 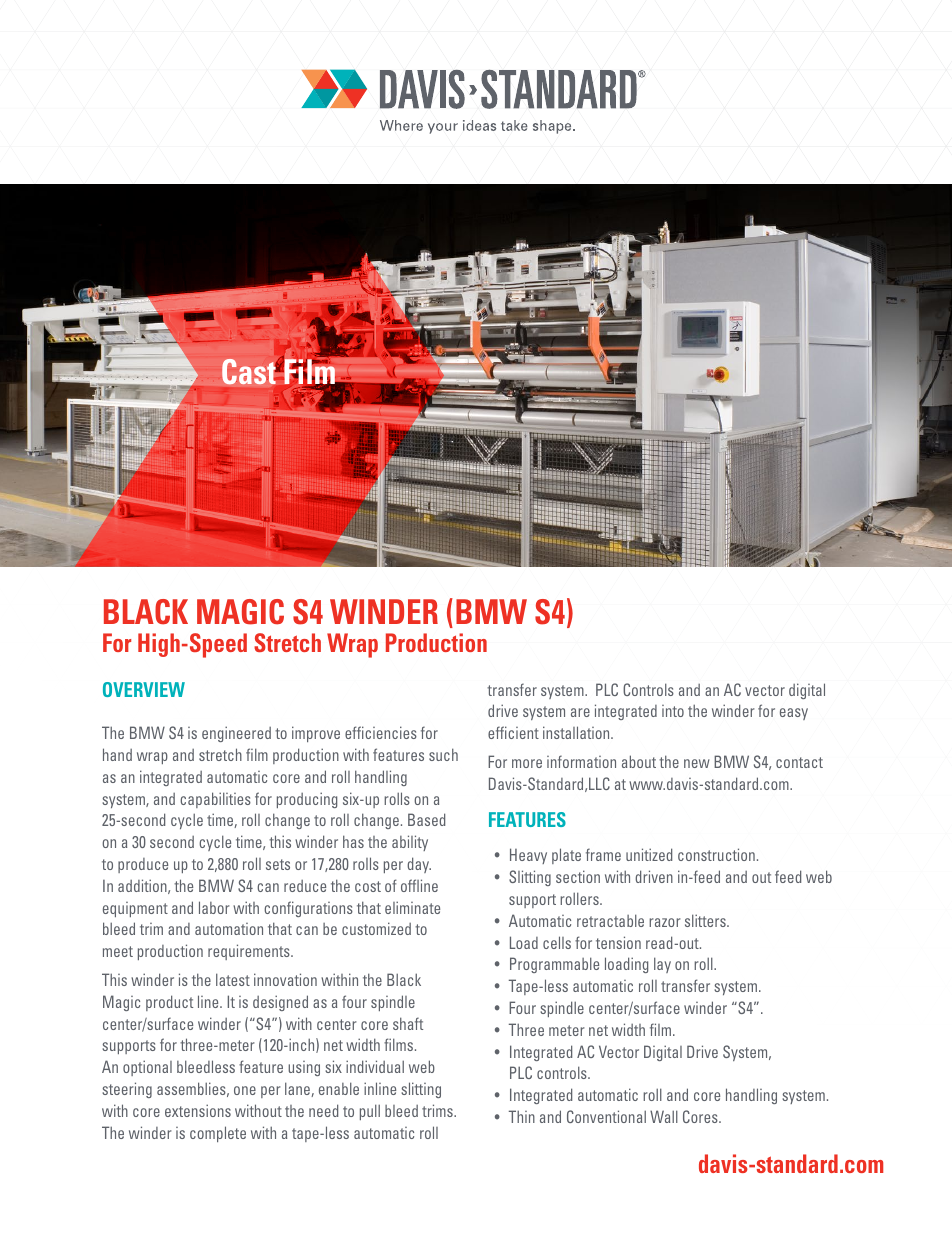 I want to click on into, so click(x=673, y=711).
